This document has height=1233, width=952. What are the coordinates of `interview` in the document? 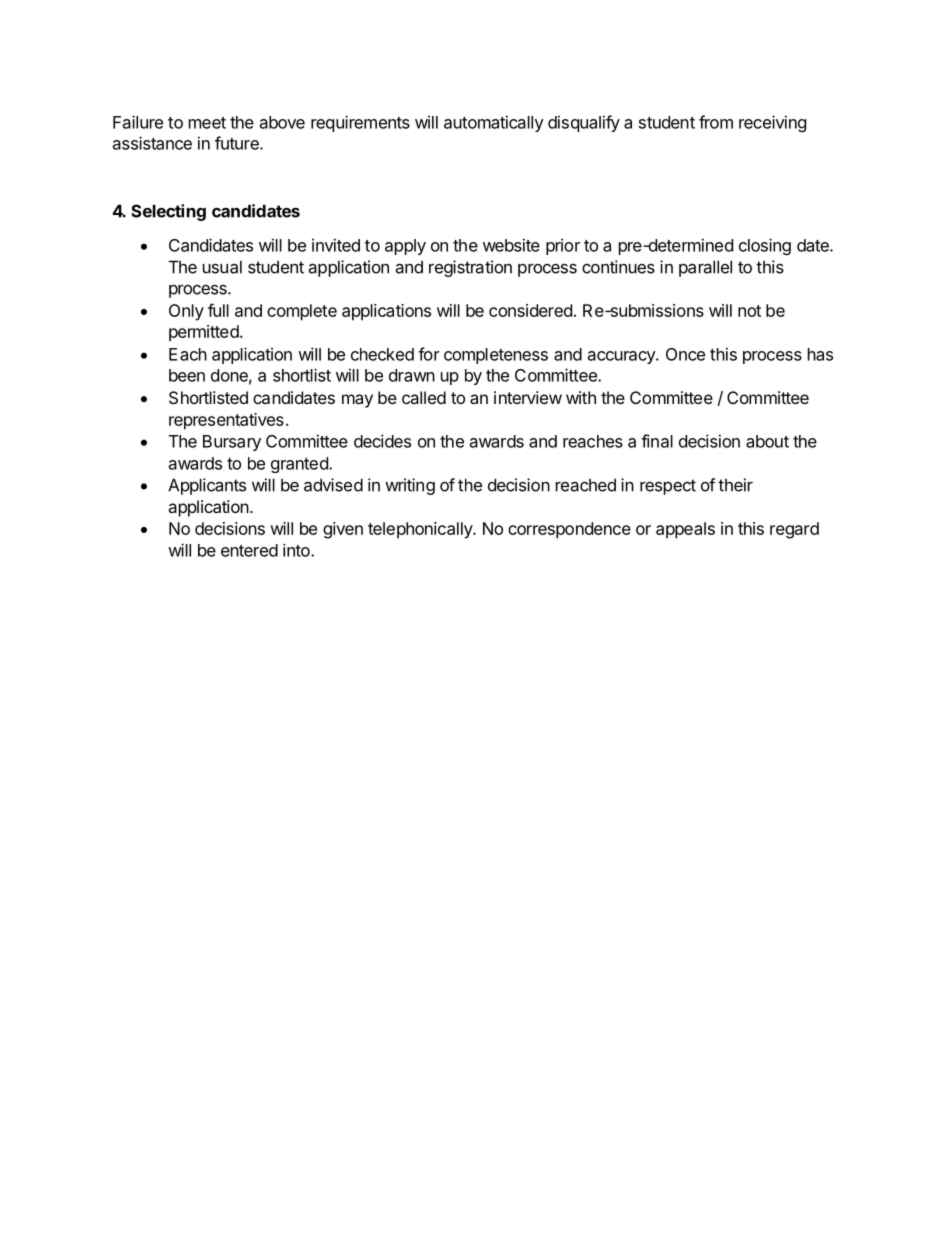 It's located at (528, 397).
